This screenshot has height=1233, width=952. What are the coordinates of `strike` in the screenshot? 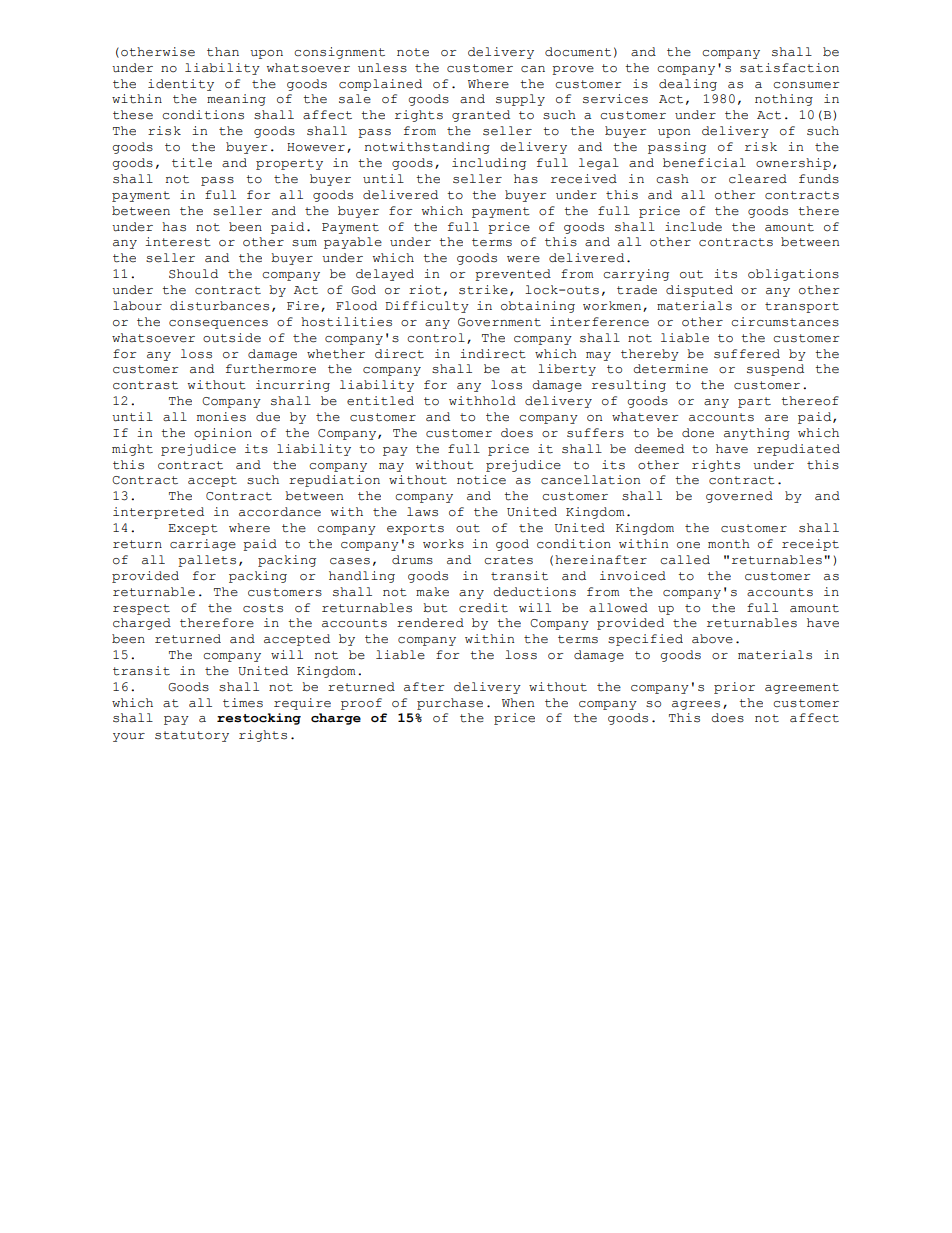 It's located at (483, 290).
